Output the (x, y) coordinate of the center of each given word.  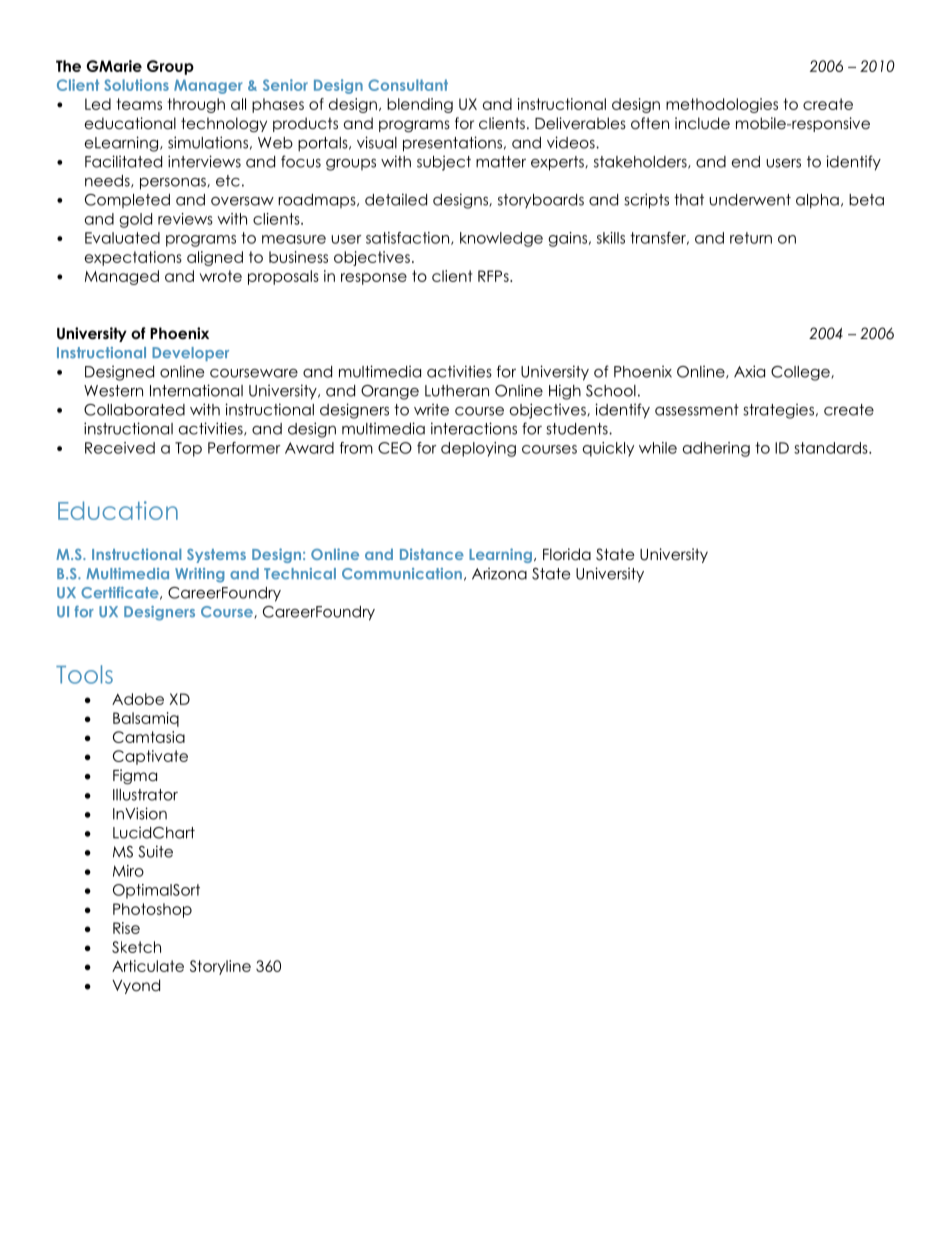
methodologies (722, 105)
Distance (432, 554)
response (374, 279)
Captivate (150, 757)
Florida (567, 554)
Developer (190, 354)
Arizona (499, 573)
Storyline (220, 967)
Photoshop (152, 910)
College (801, 373)
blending (420, 105)
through (196, 105)
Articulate (148, 966)
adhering (716, 449)
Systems (216, 556)
